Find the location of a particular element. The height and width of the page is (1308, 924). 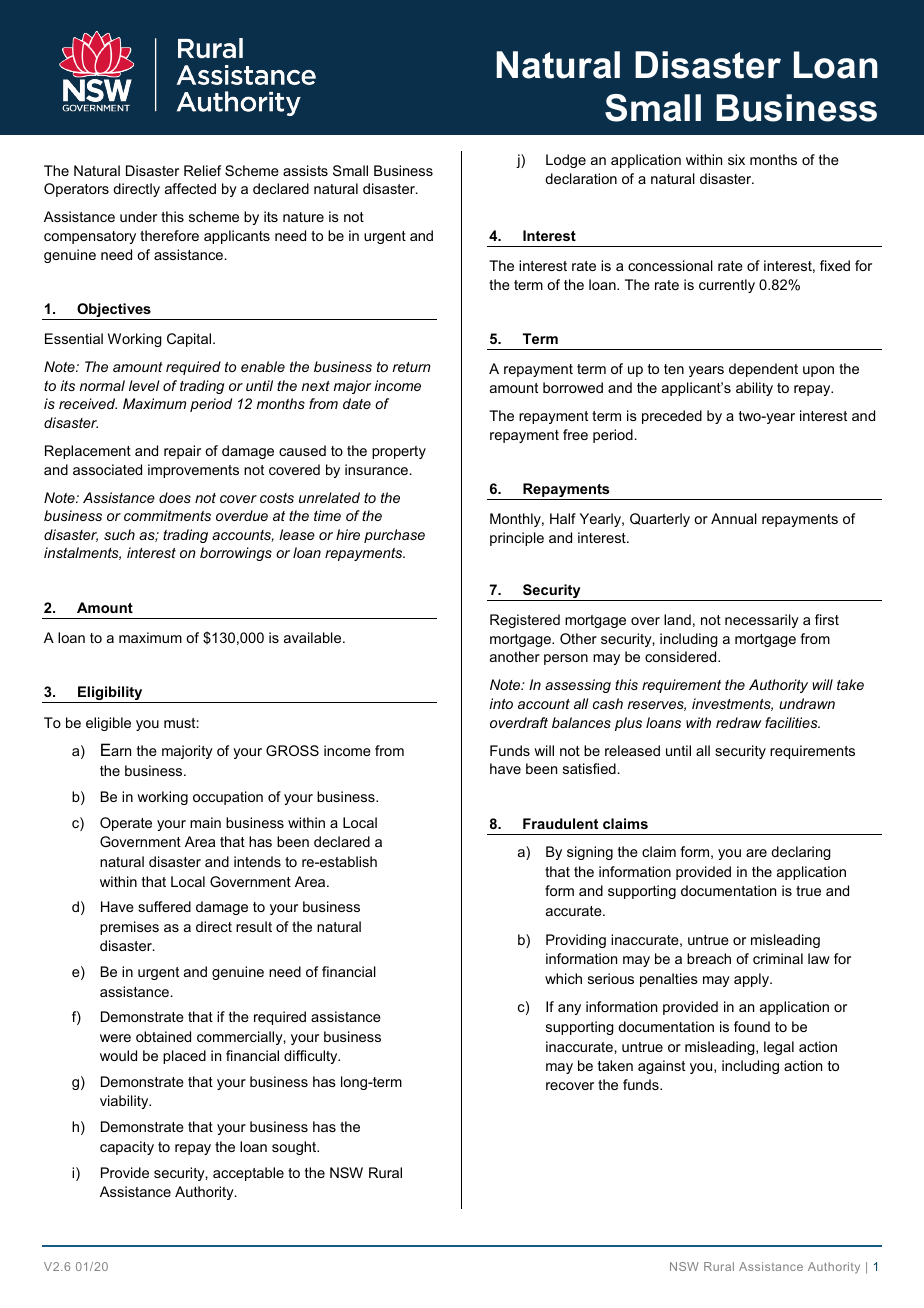

declaring is located at coordinates (801, 853).
